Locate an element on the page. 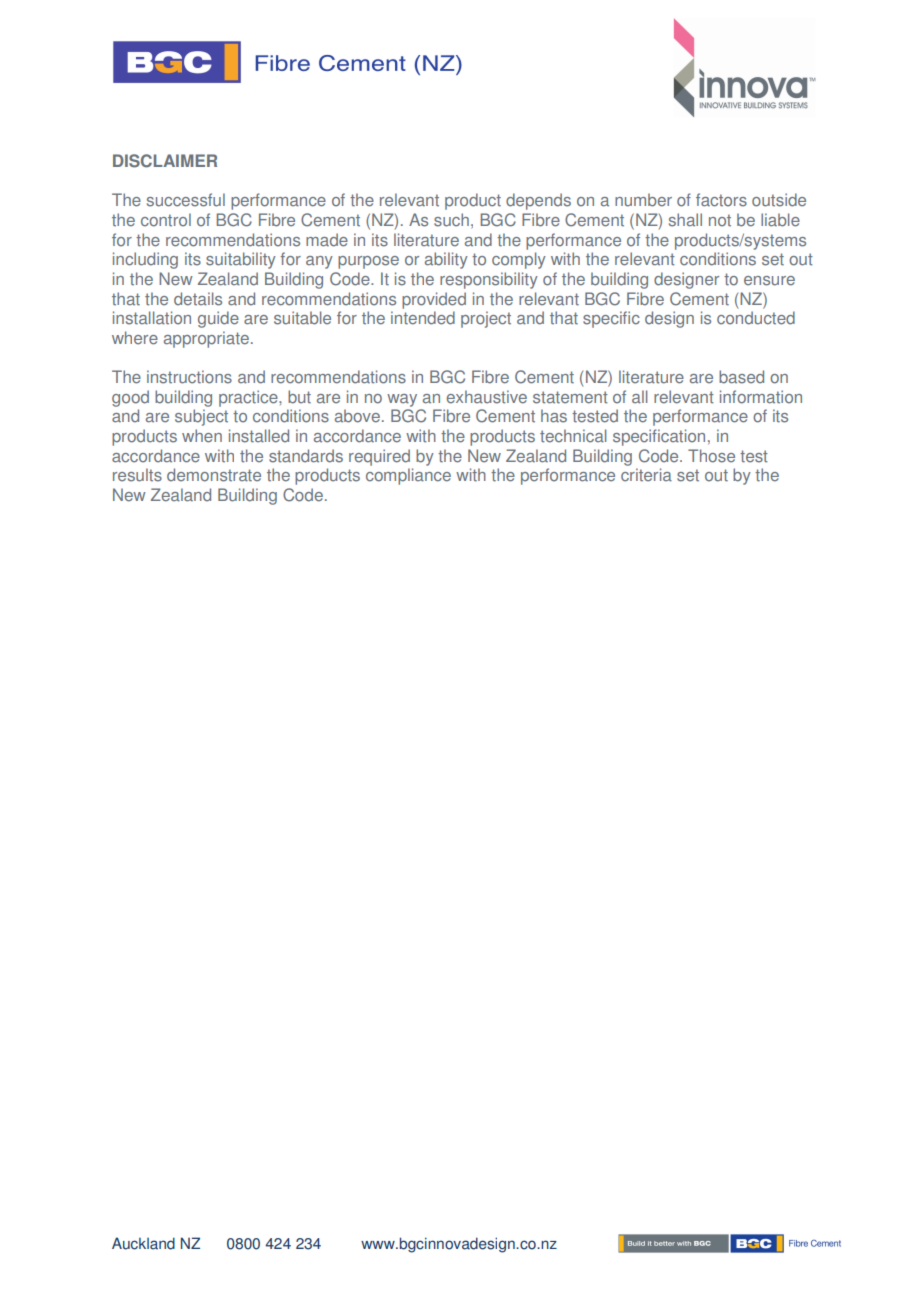 The height and width of the document is (1308, 924). demonstrate is located at coordinates (214, 475).
